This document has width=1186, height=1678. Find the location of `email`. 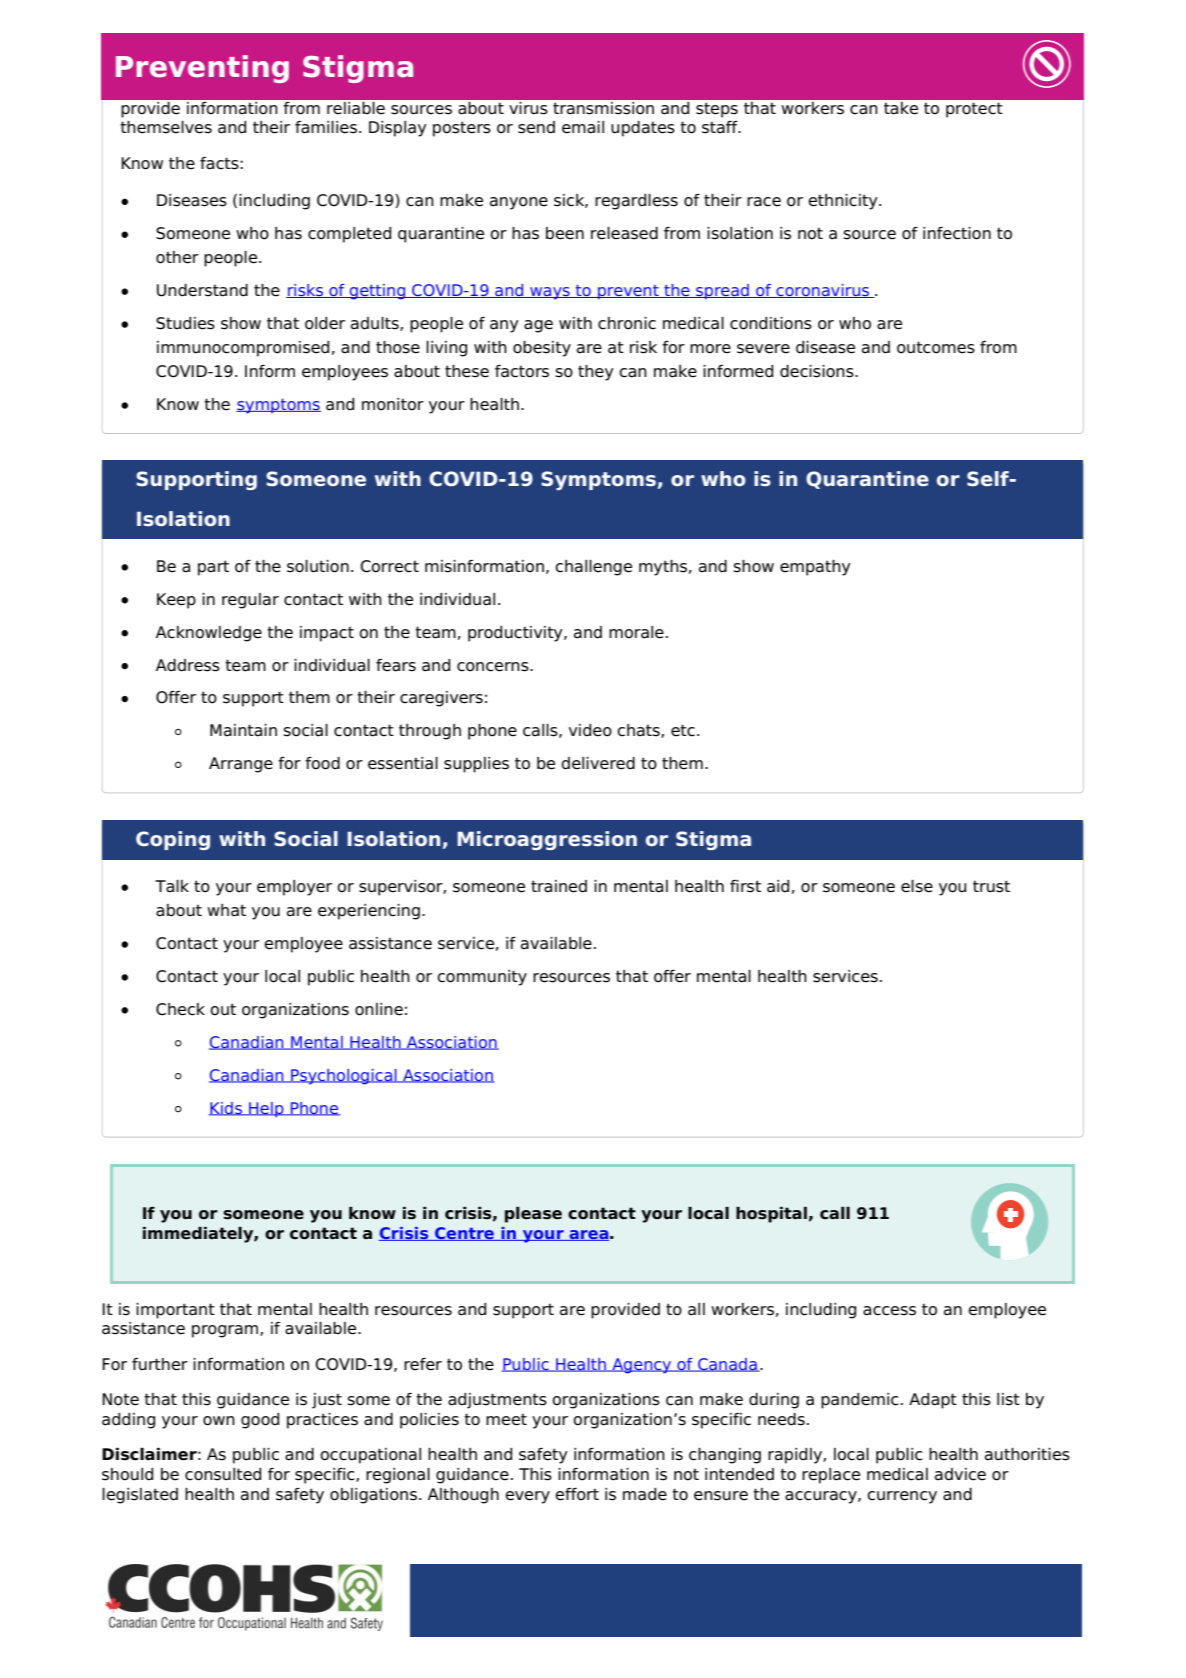

email is located at coordinates (583, 127).
